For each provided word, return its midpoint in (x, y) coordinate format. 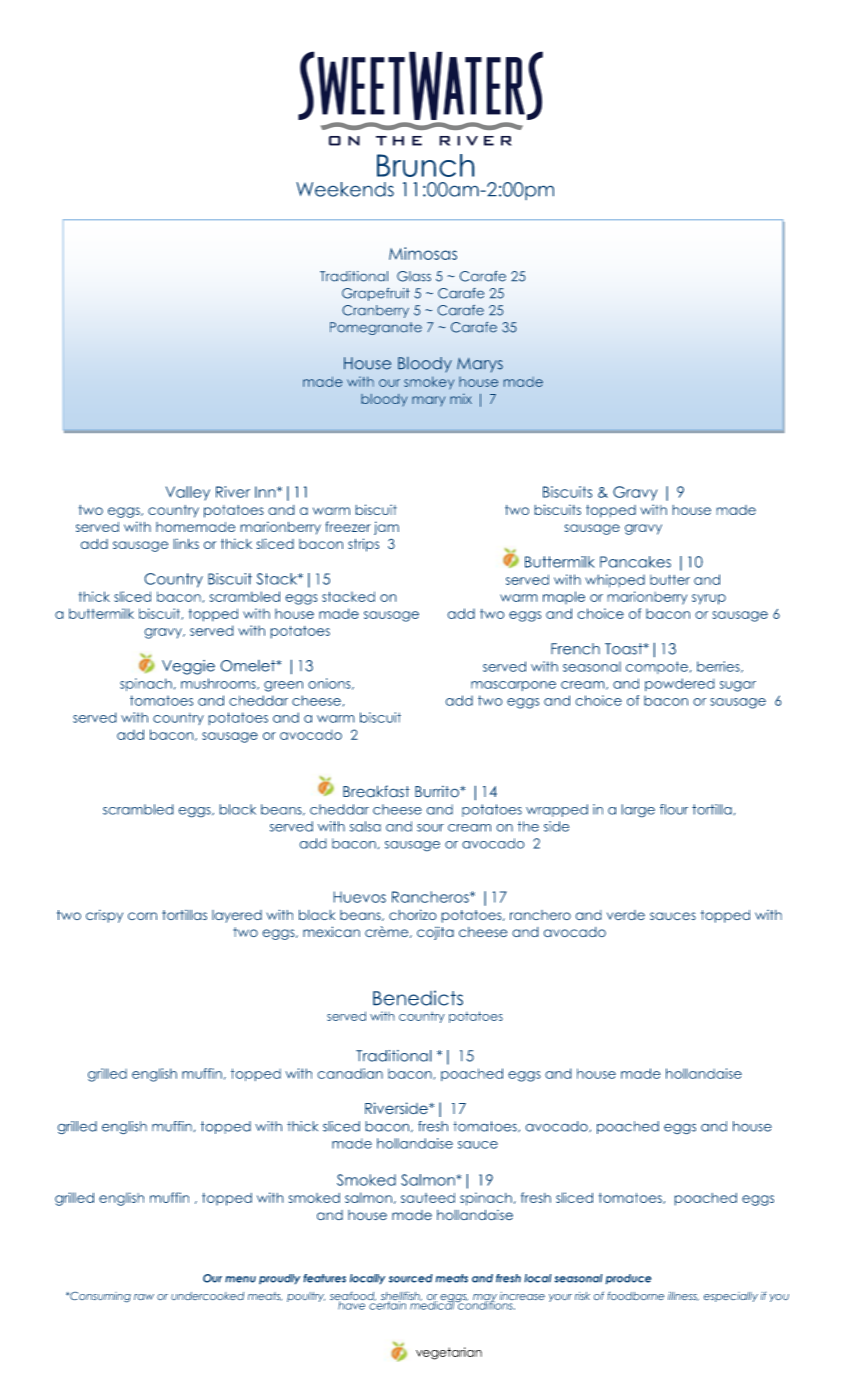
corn (142, 916)
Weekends (345, 189)
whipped (615, 581)
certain (388, 1304)
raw (144, 1297)
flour (674, 809)
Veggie (188, 667)
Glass (414, 276)
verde (626, 915)
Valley (188, 493)
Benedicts (418, 998)
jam (386, 528)
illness (683, 1296)
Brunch (426, 165)
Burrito (438, 791)
